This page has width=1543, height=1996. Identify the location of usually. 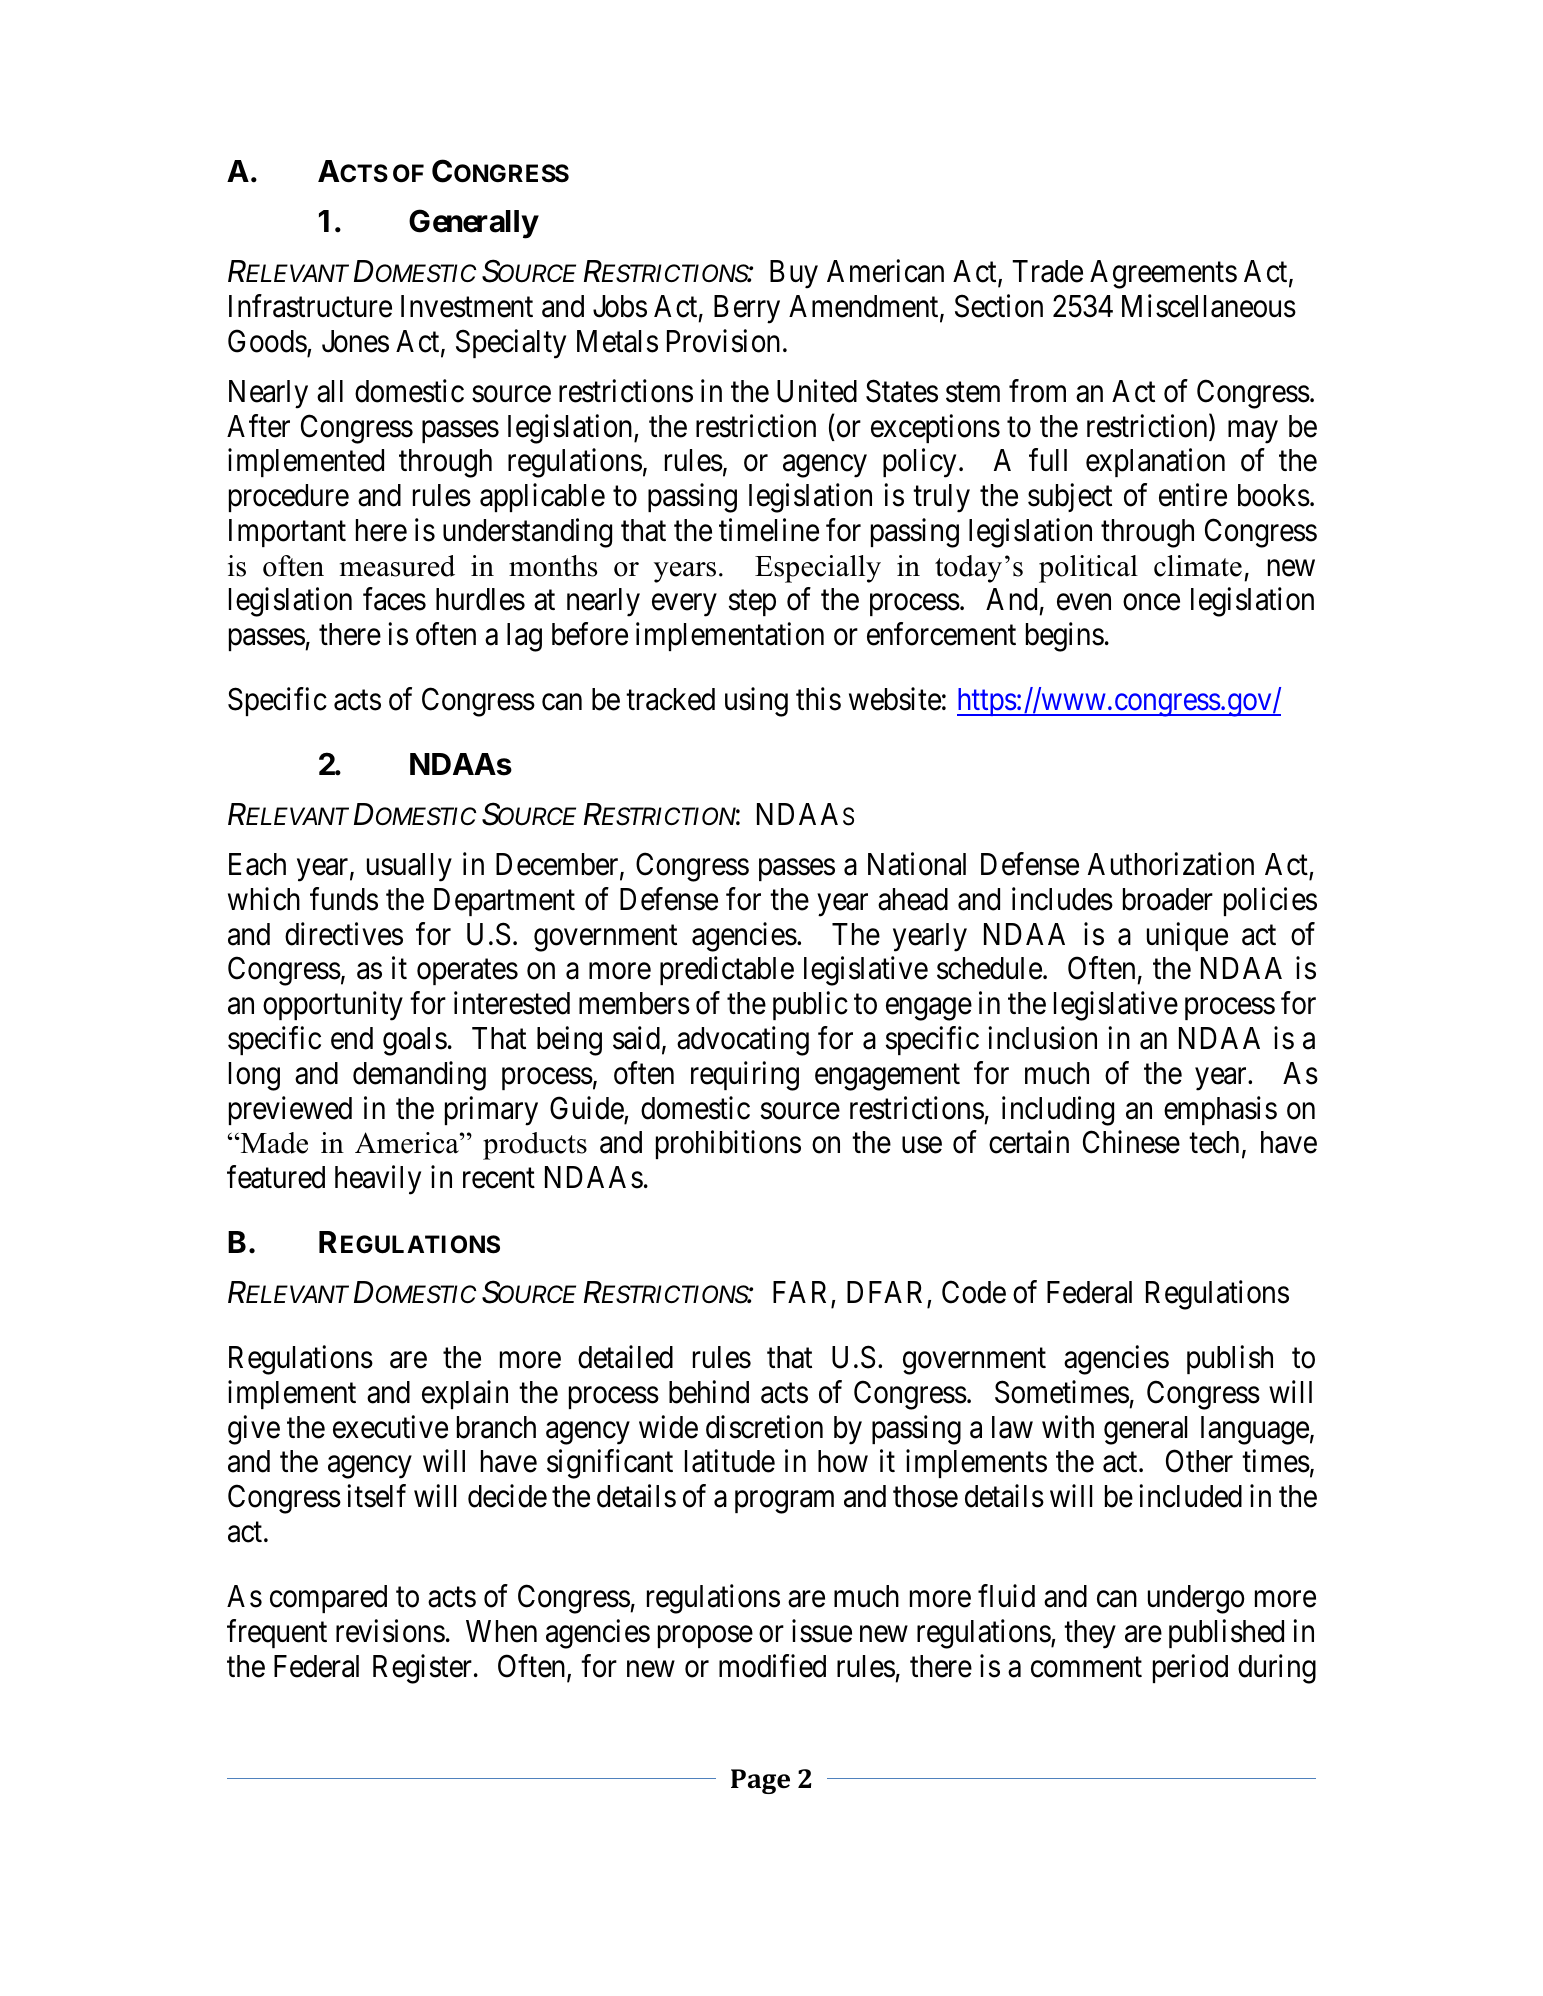
(409, 867).
